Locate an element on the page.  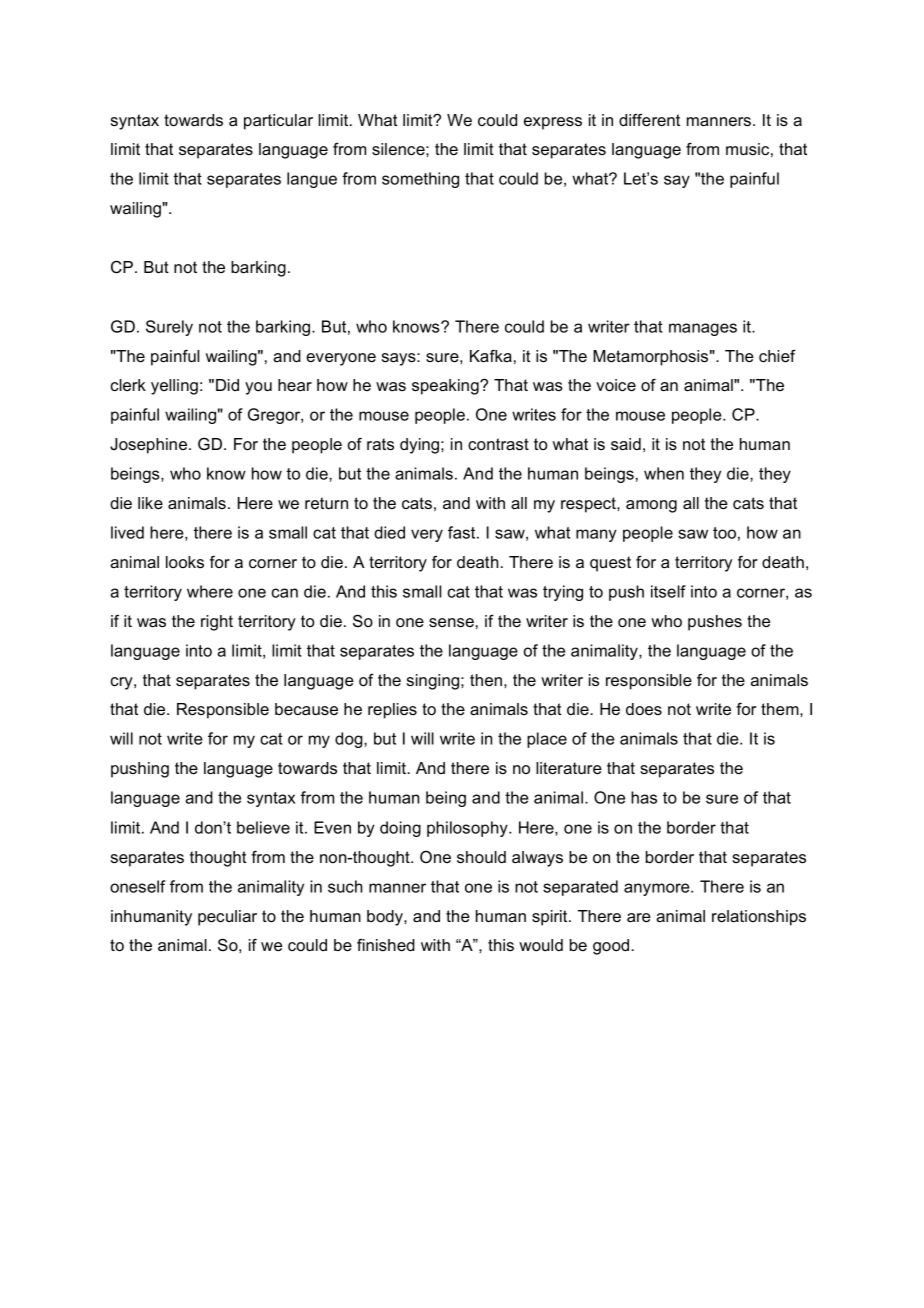
Kafka is located at coordinates (491, 356).
